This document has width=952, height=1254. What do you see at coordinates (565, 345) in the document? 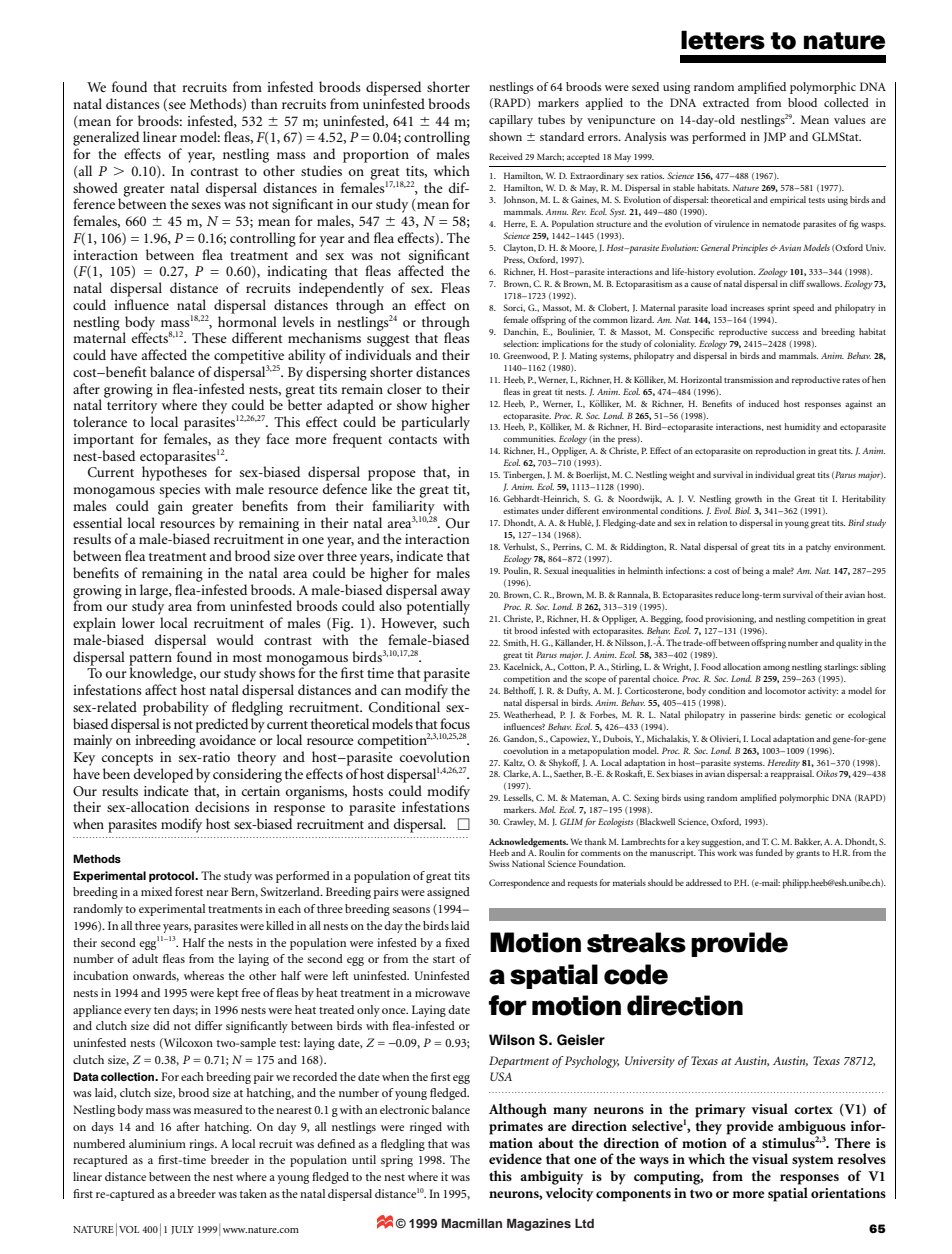
I see `implications` at bounding box center [565, 345].
